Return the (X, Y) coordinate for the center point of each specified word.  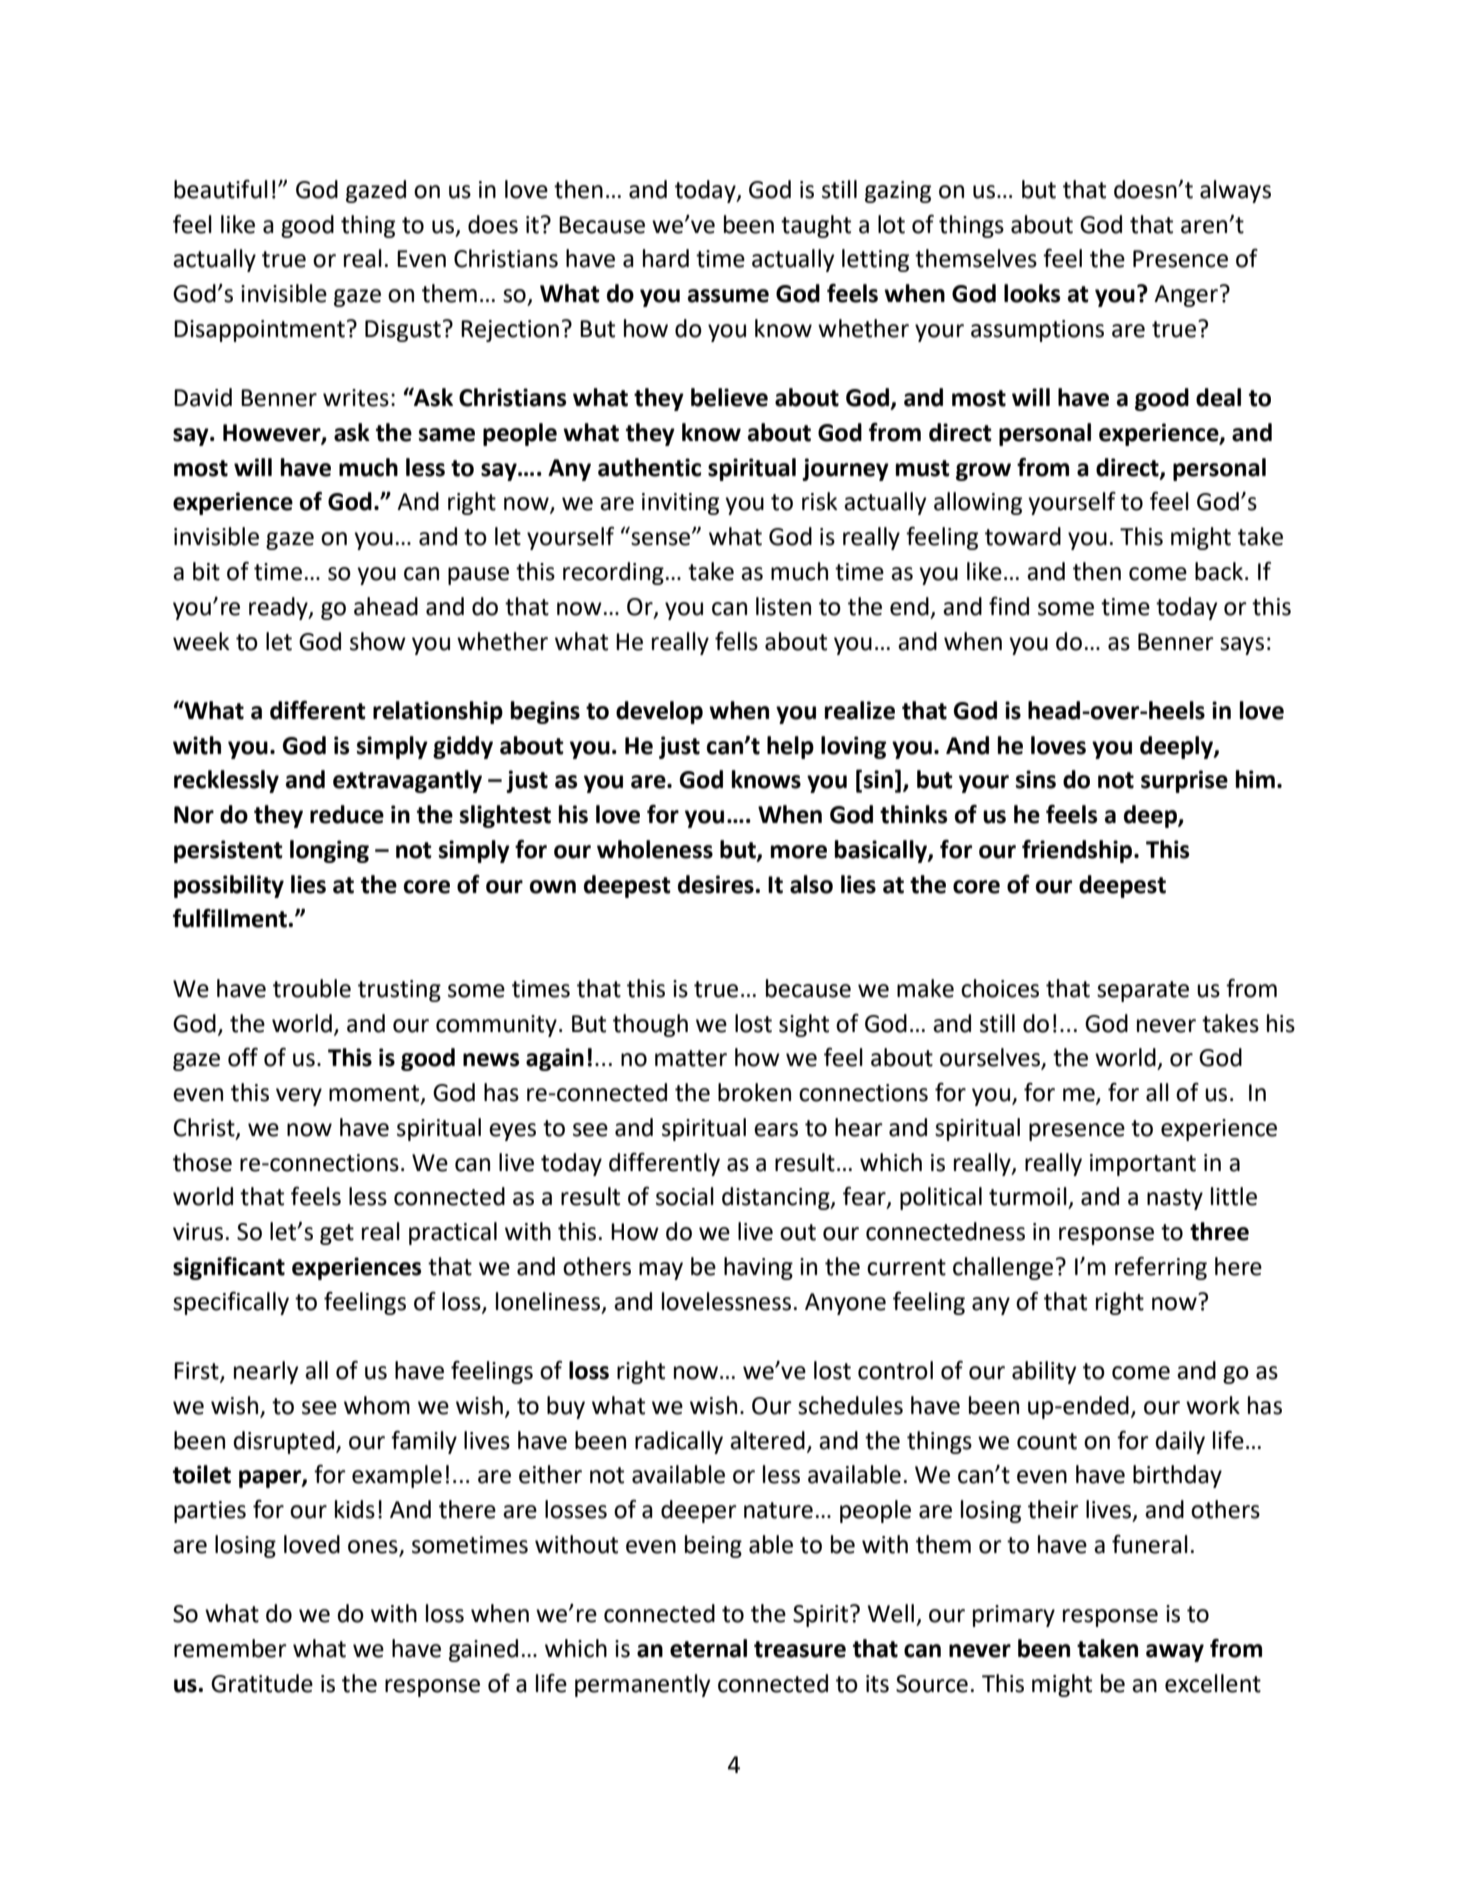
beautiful (221, 189)
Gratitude (262, 1683)
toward (1023, 536)
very (299, 1097)
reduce (347, 814)
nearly (266, 1372)
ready (279, 608)
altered (767, 1440)
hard (666, 258)
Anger (1186, 296)
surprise (1184, 781)
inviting (680, 504)
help (790, 747)
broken (754, 1092)
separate (1143, 991)
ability (1044, 1372)
